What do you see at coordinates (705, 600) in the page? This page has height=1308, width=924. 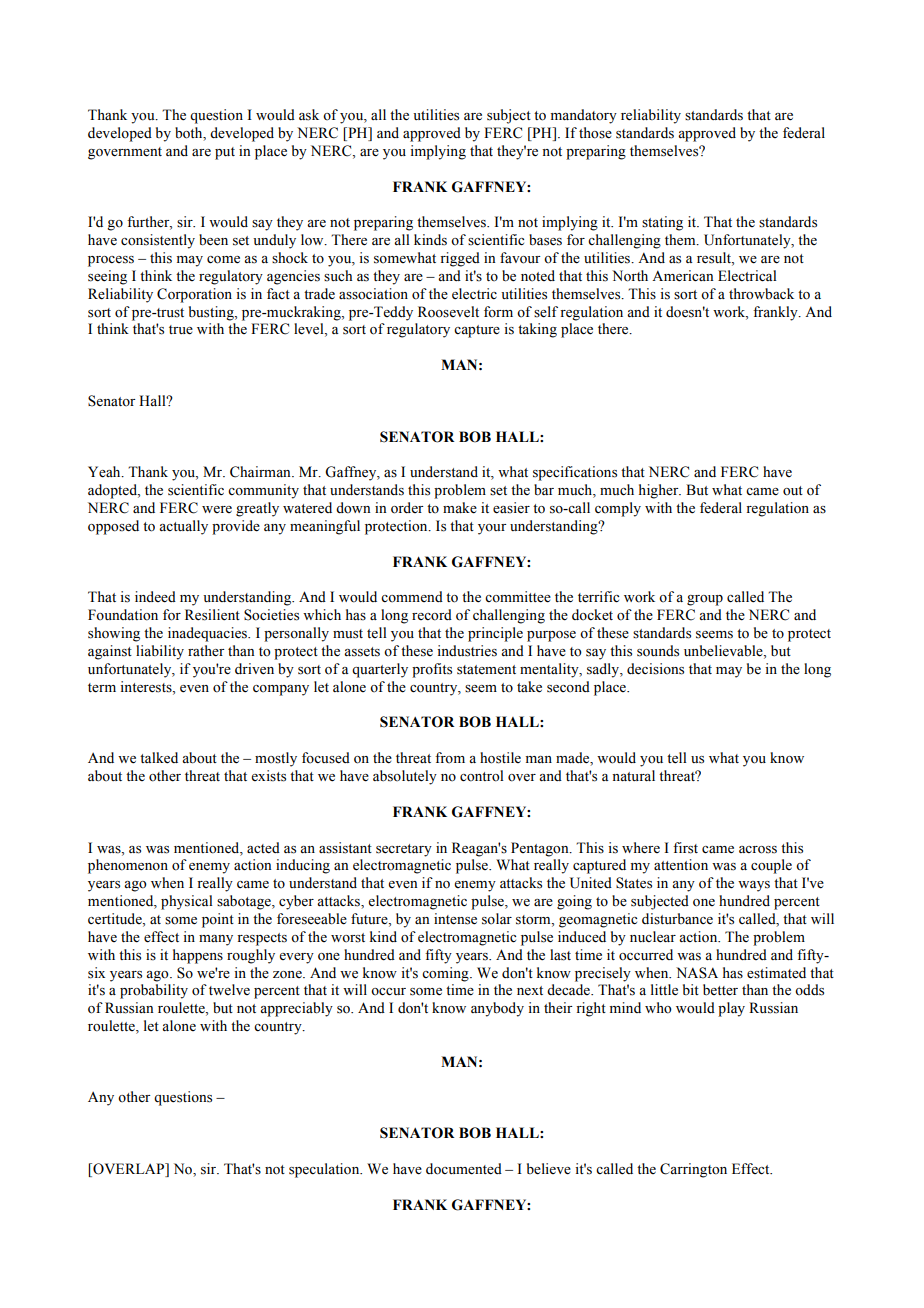 I see `group` at bounding box center [705, 600].
